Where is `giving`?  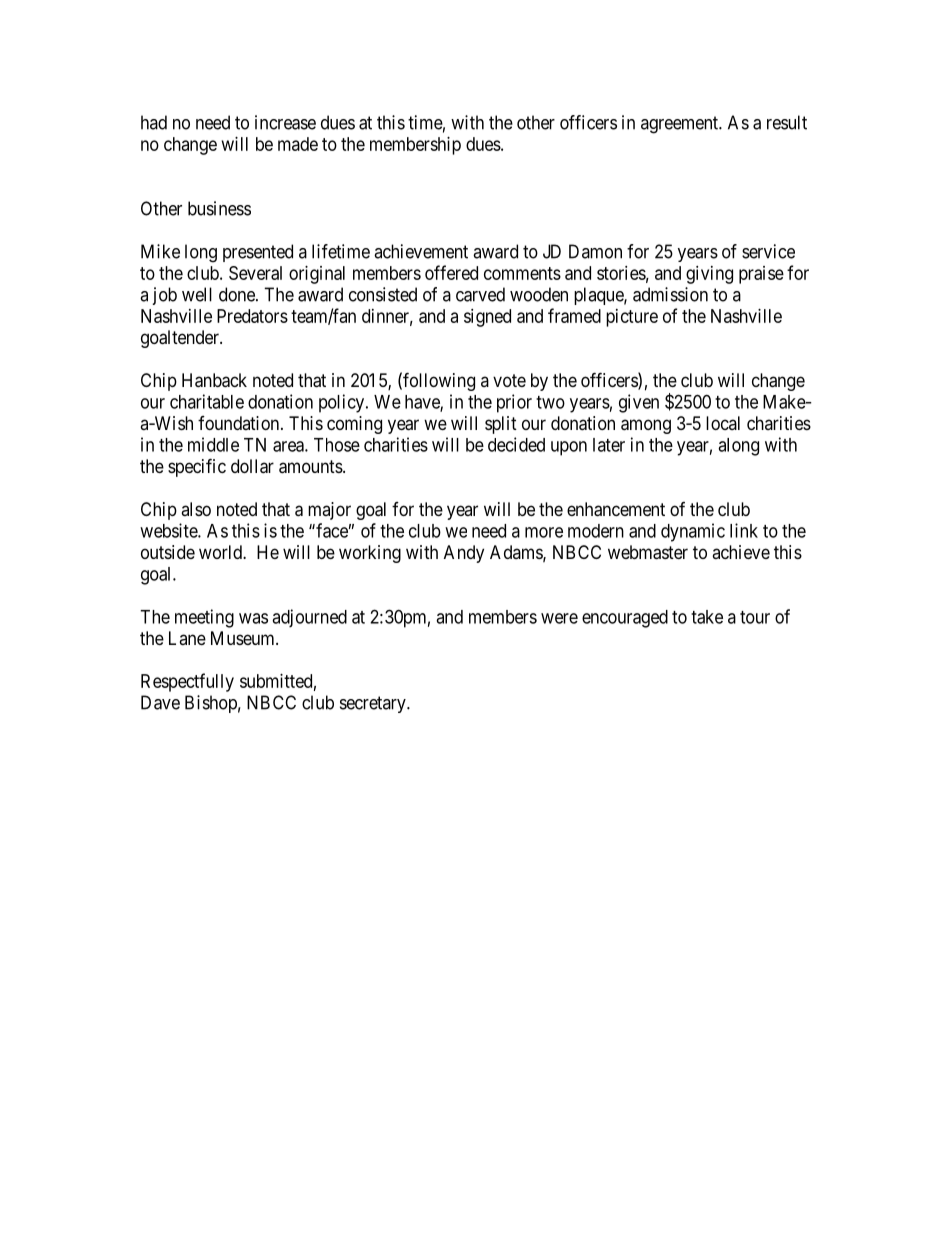 giving is located at coordinates (709, 275).
